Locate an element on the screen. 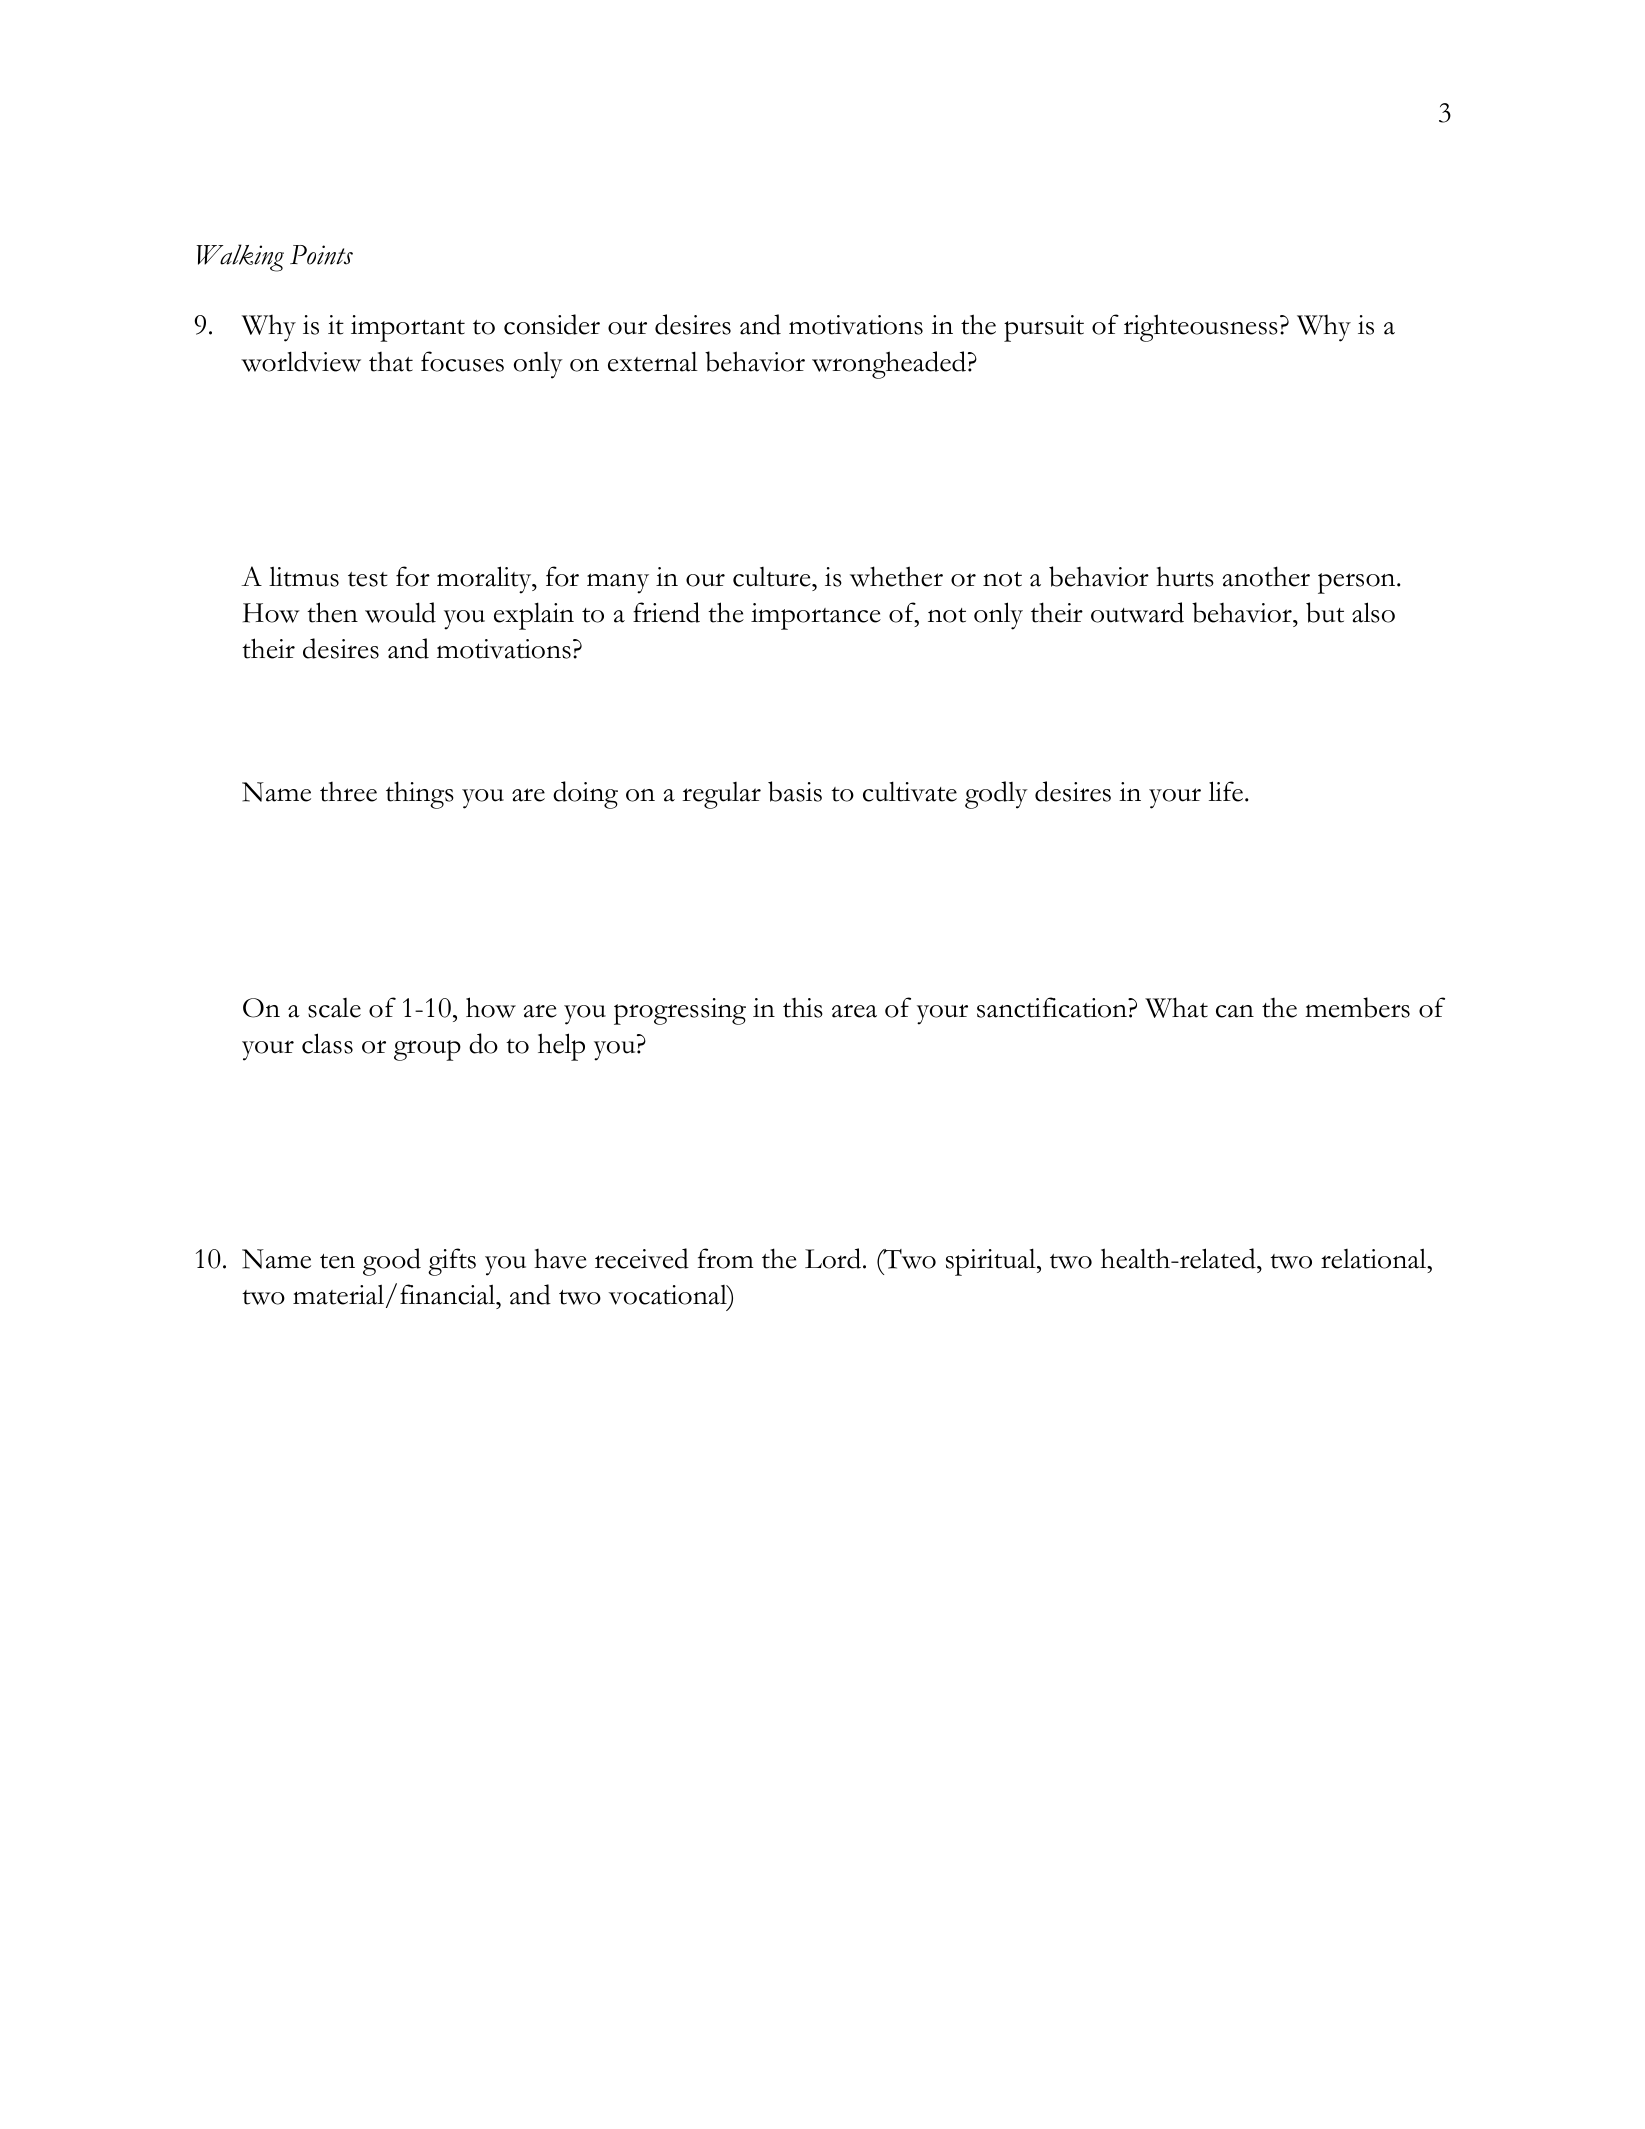 The height and width of the screenshot is (2129, 1645). relational is located at coordinates (1375, 1258).
